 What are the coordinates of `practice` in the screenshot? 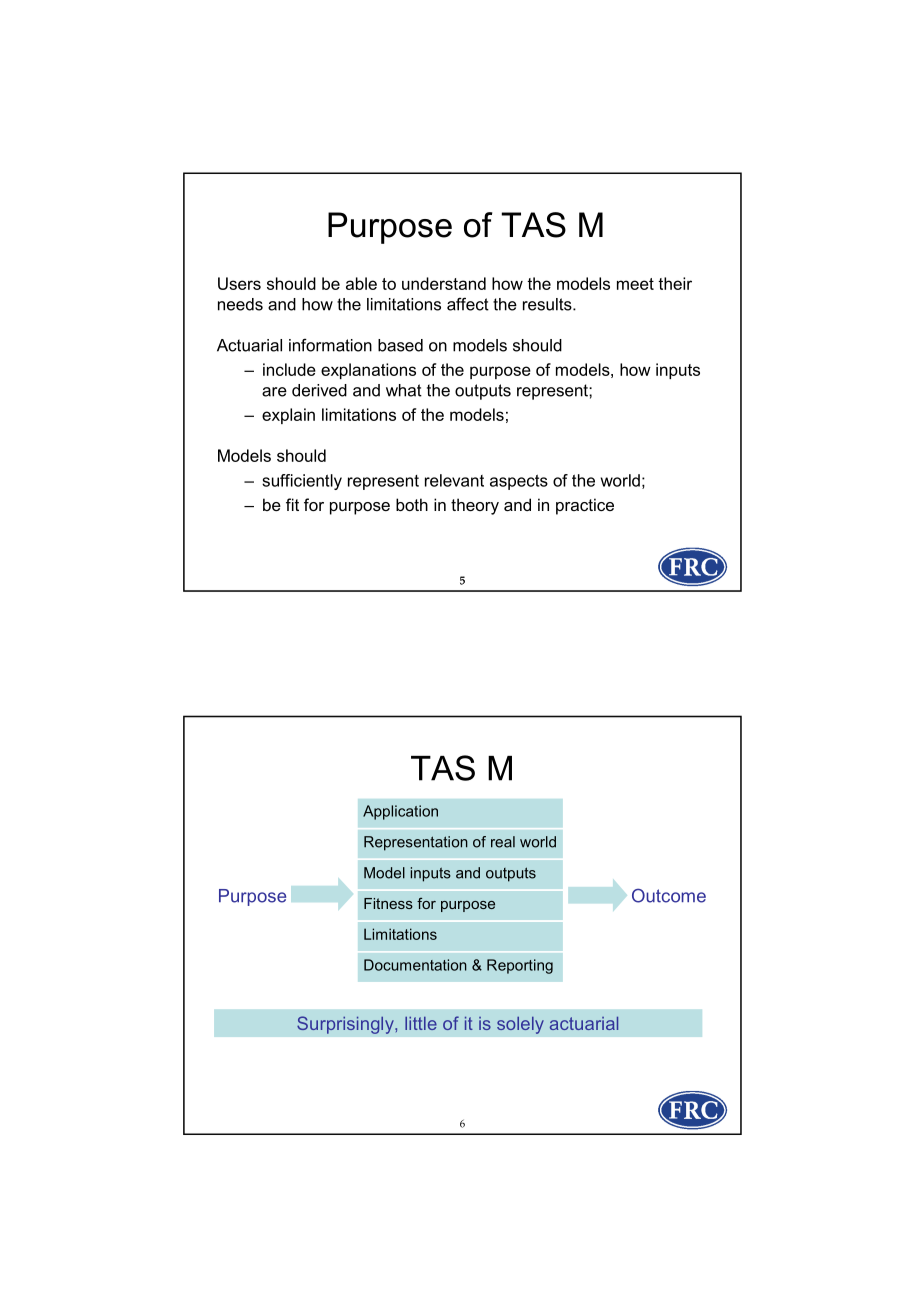 It's located at (585, 506).
